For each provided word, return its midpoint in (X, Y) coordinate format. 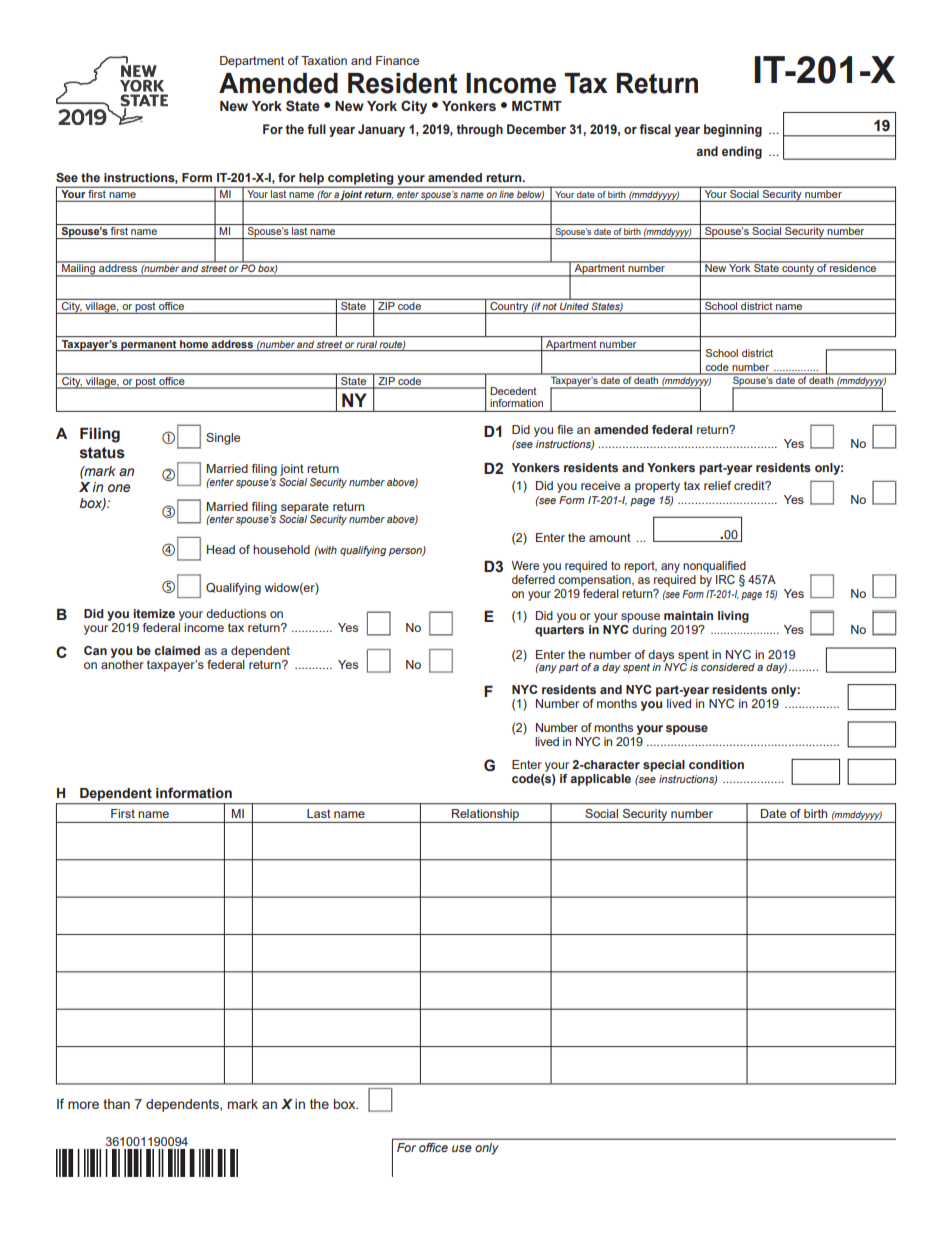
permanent (149, 345)
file (565, 429)
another (122, 664)
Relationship (486, 816)
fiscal (655, 129)
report (640, 567)
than (116, 1104)
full (316, 129)
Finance (397, 60)
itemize (154, 613)
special (664, 766)
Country (509, 306)
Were (525, 565)
